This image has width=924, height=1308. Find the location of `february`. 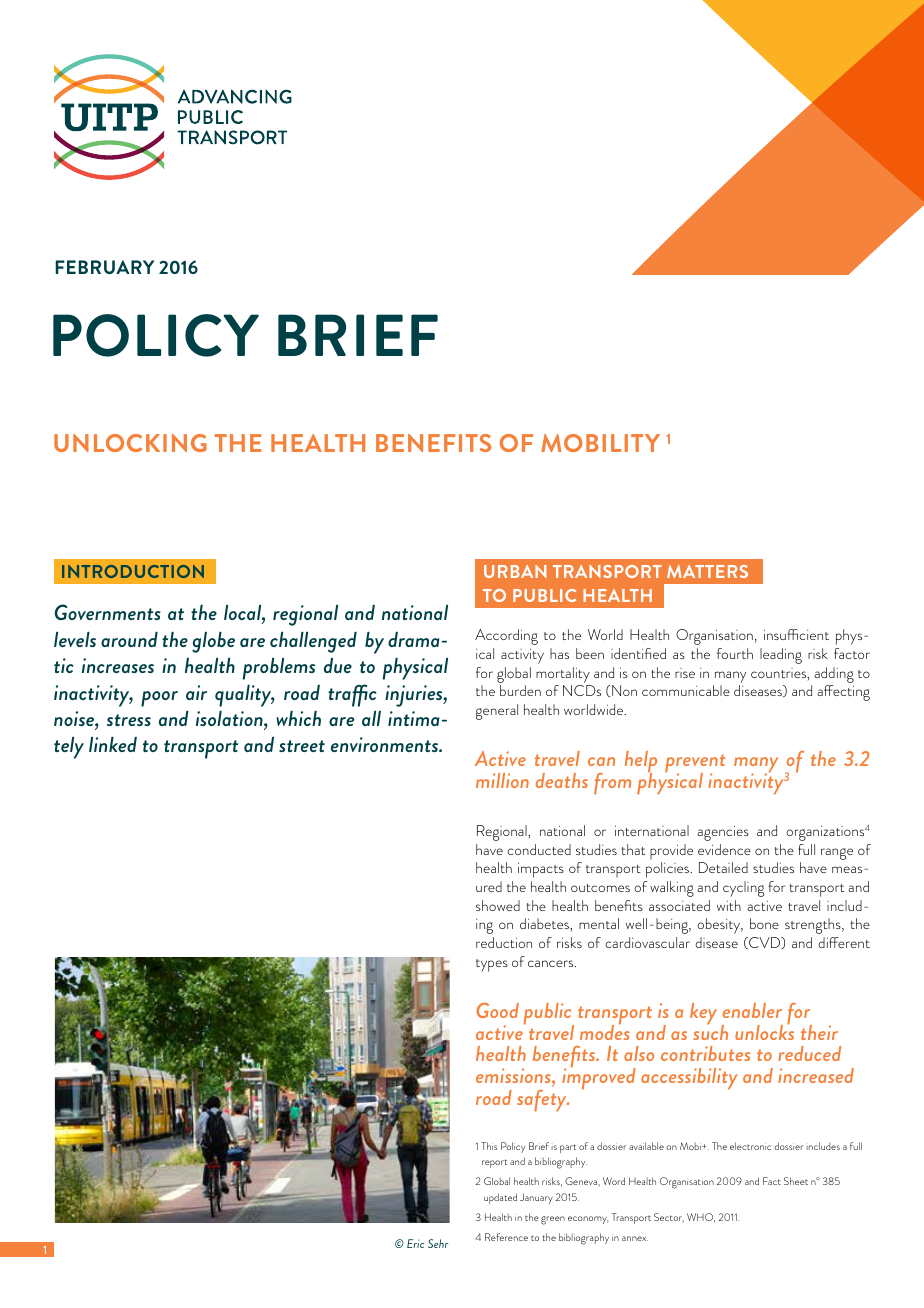

february is located at coordinates (104, 267).
